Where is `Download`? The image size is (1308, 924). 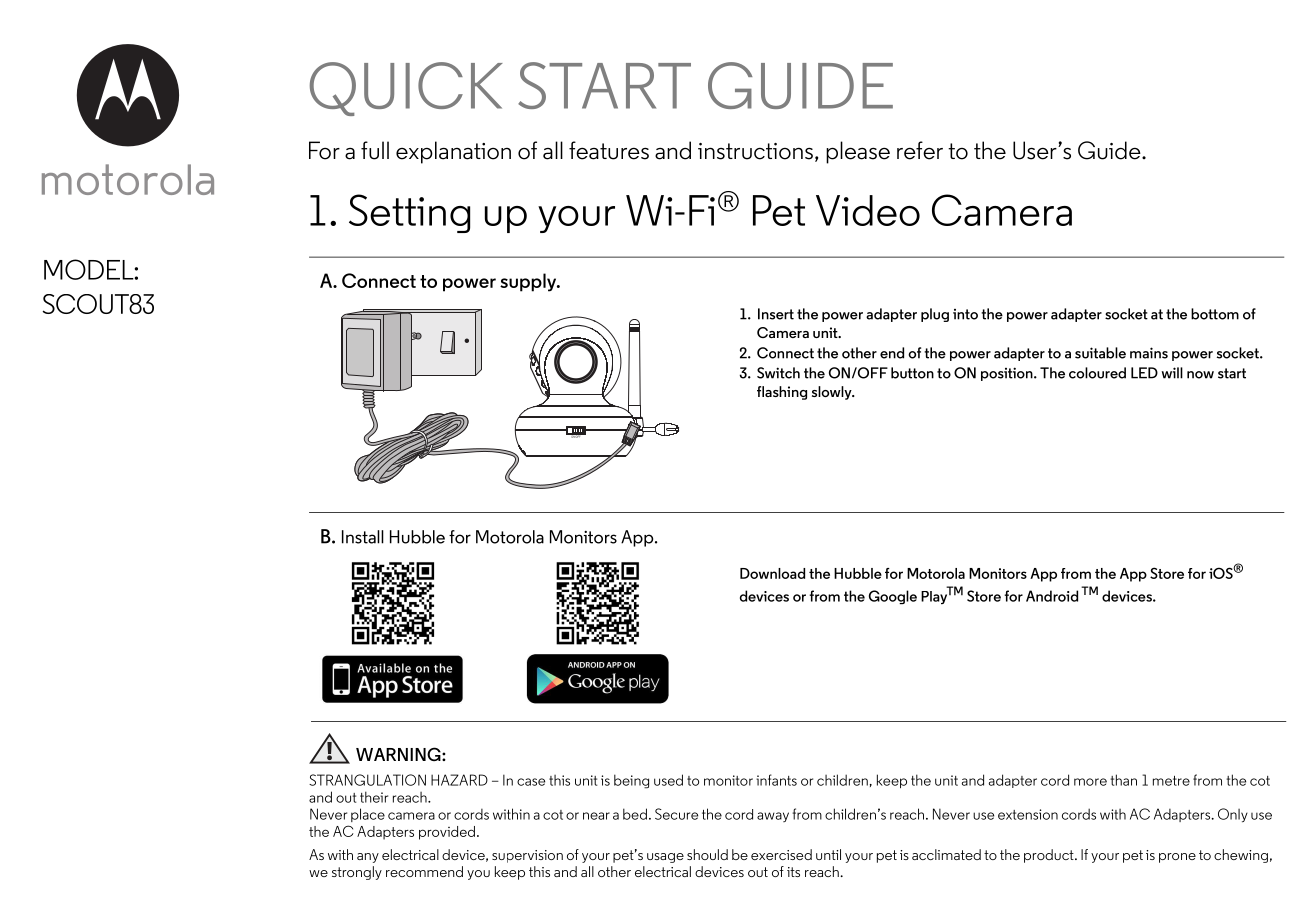
Download is located at coordinates (772, 573).
